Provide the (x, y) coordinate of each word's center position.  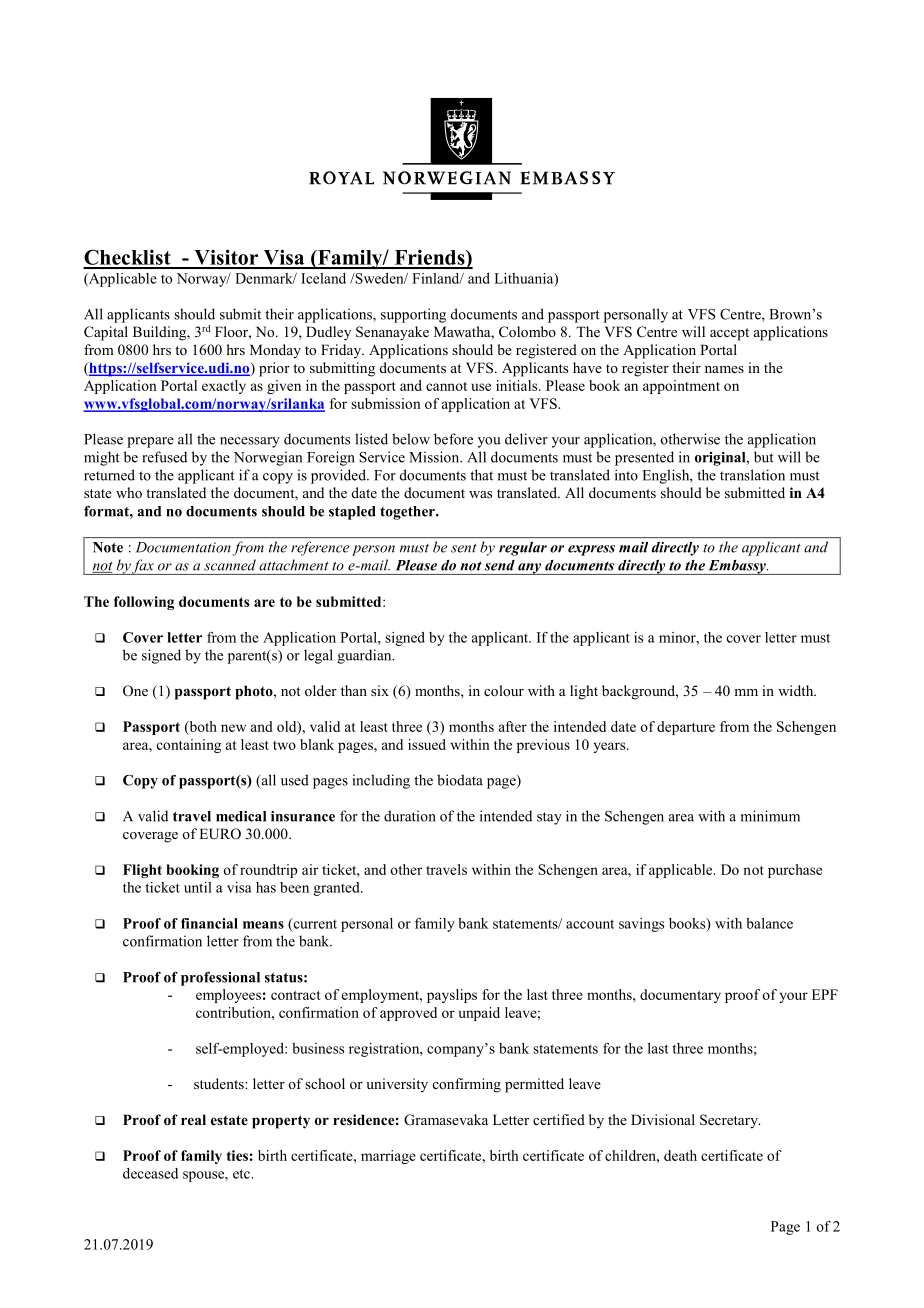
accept (729, 334)
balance (769, 923)
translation (752, 475)
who (129, 492)
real (193, 1119)
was (480, 494)
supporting (413, 315)
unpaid (479, 1014)
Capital (106, 333)
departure (686, 728)
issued (427, 744)
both (202, 728)
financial (209, 923)
